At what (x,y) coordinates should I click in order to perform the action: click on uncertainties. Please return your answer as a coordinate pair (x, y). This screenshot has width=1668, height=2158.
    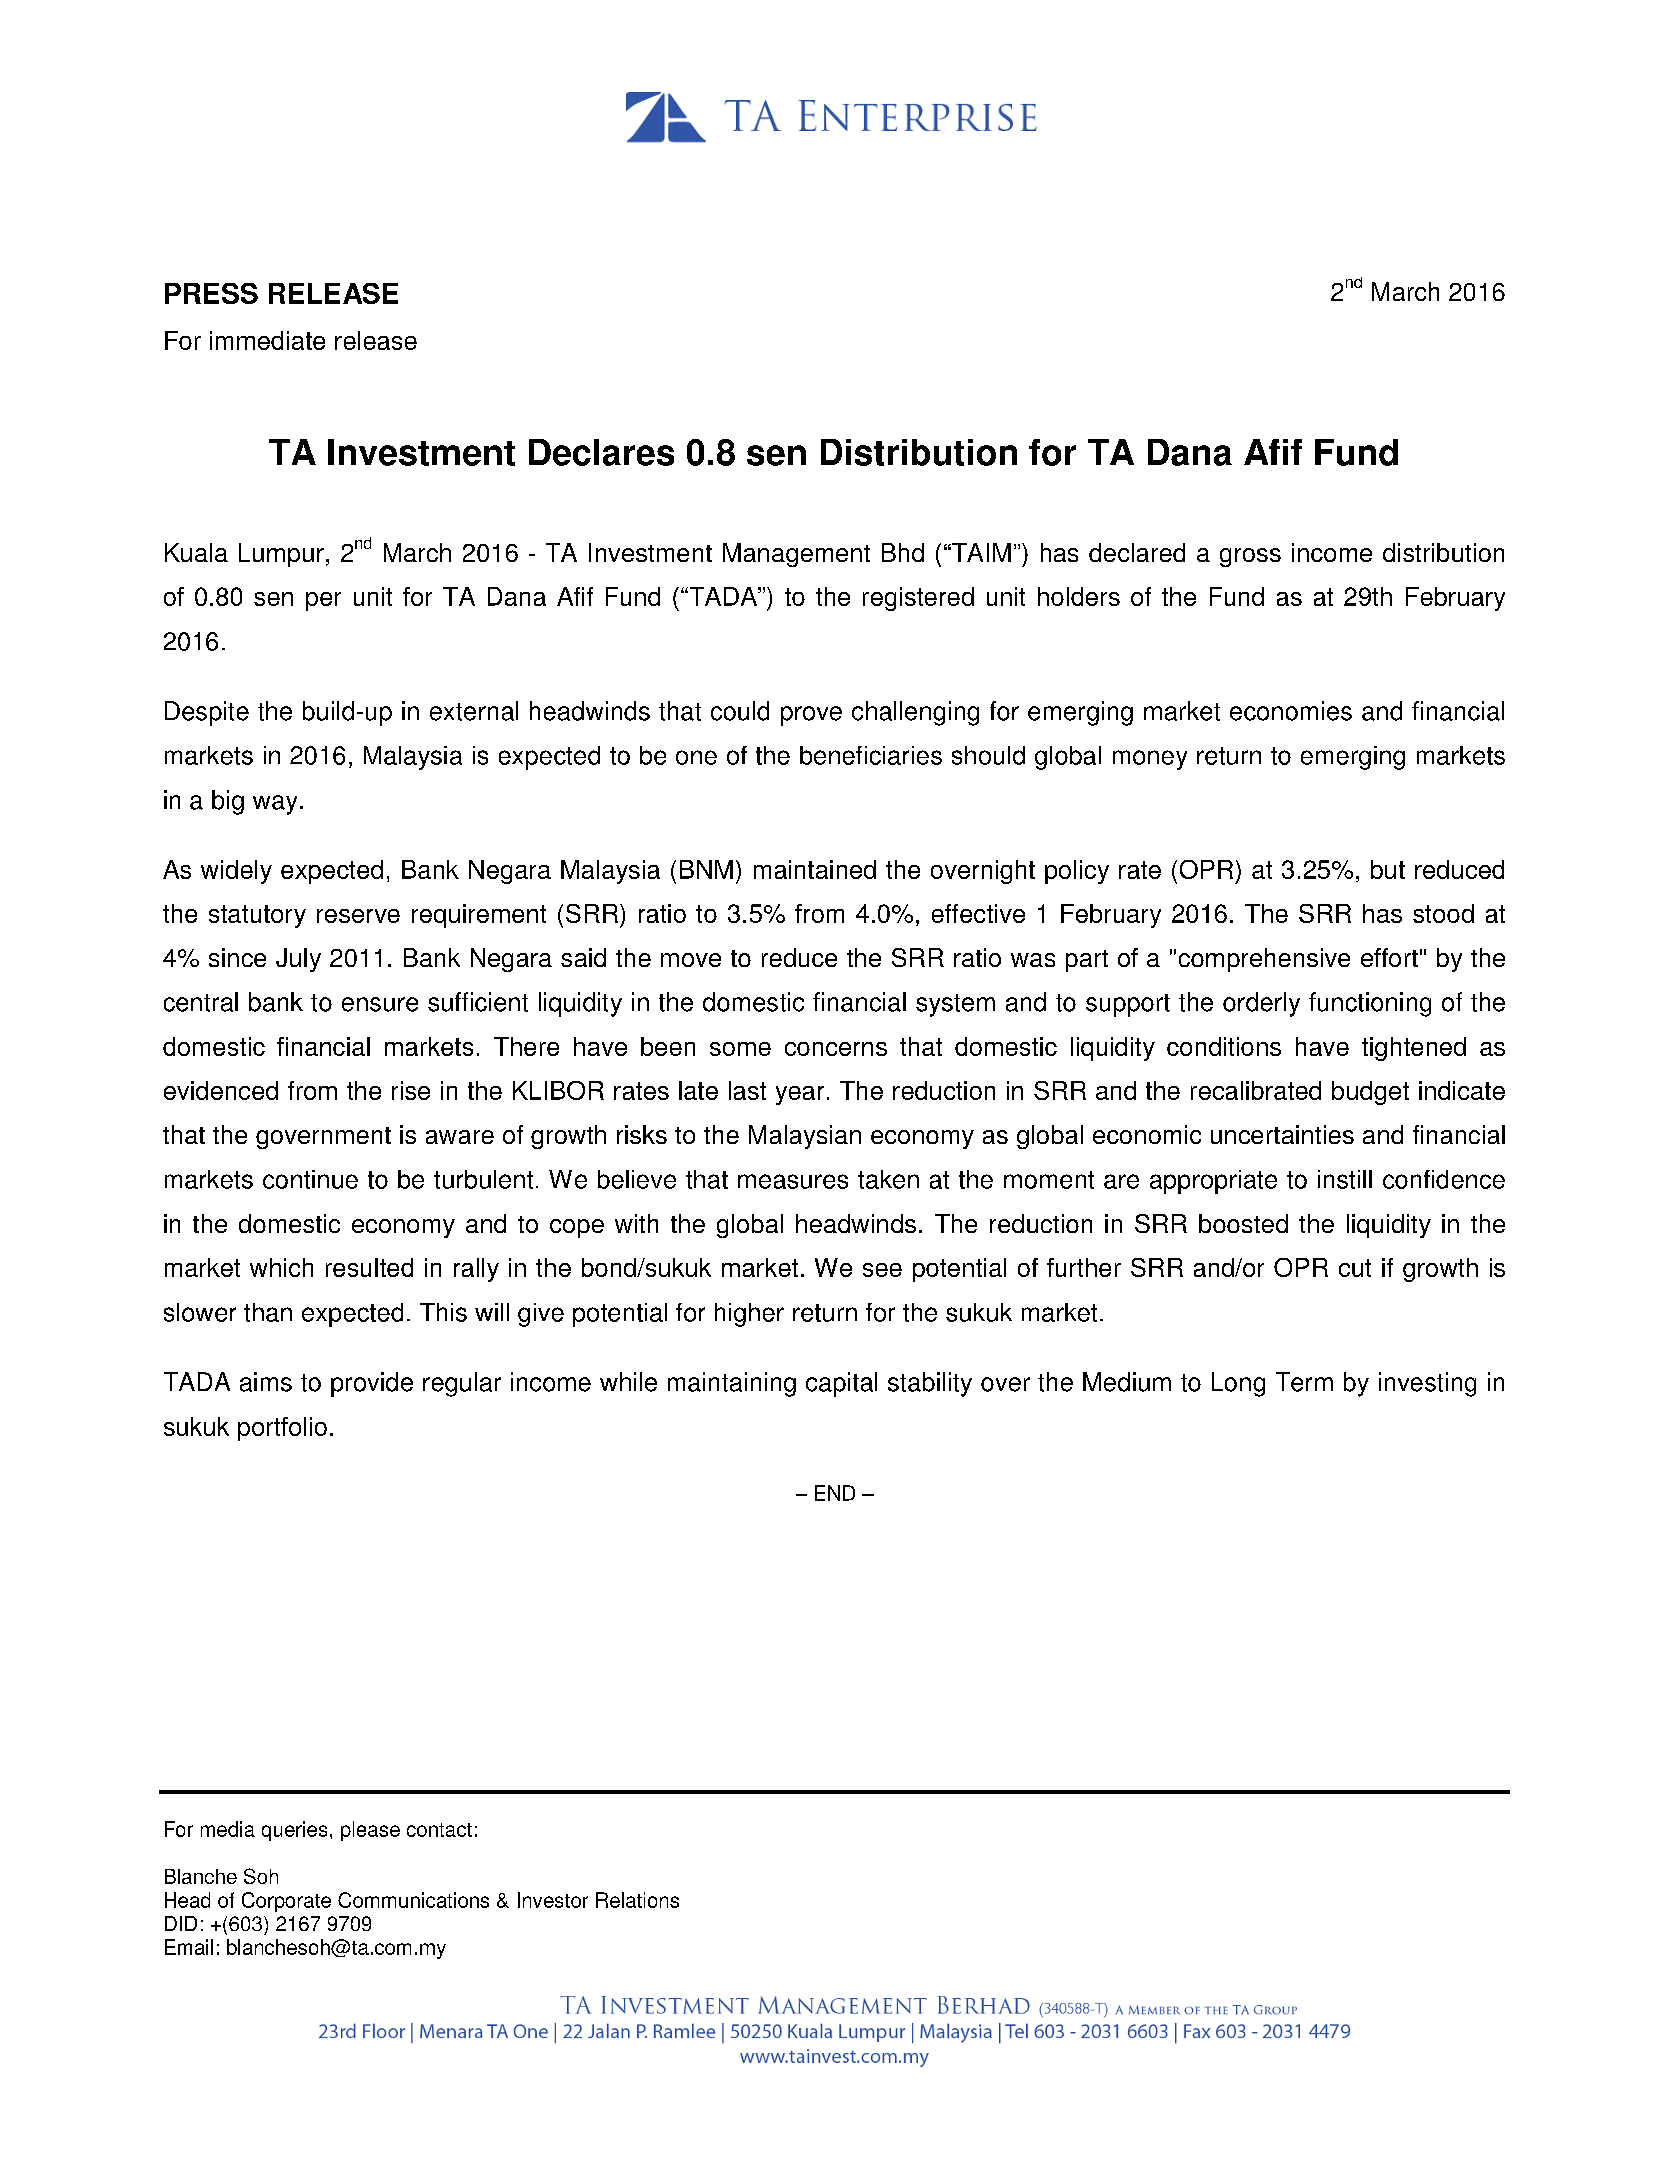
    Looking at the image, I should click on (1282, 1134).
